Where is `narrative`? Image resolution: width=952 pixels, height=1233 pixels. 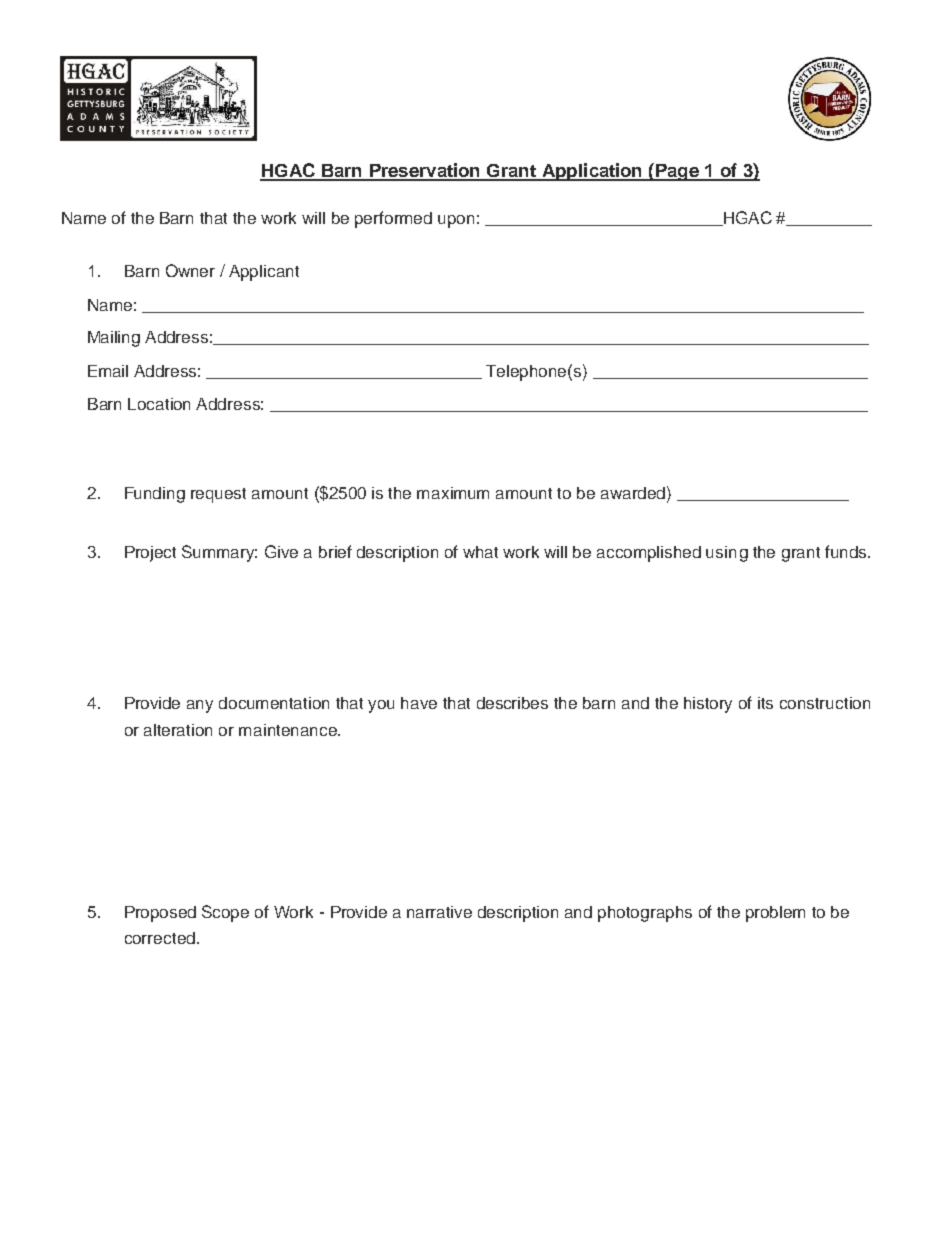
narrative is located at coordinates (439, 912).
